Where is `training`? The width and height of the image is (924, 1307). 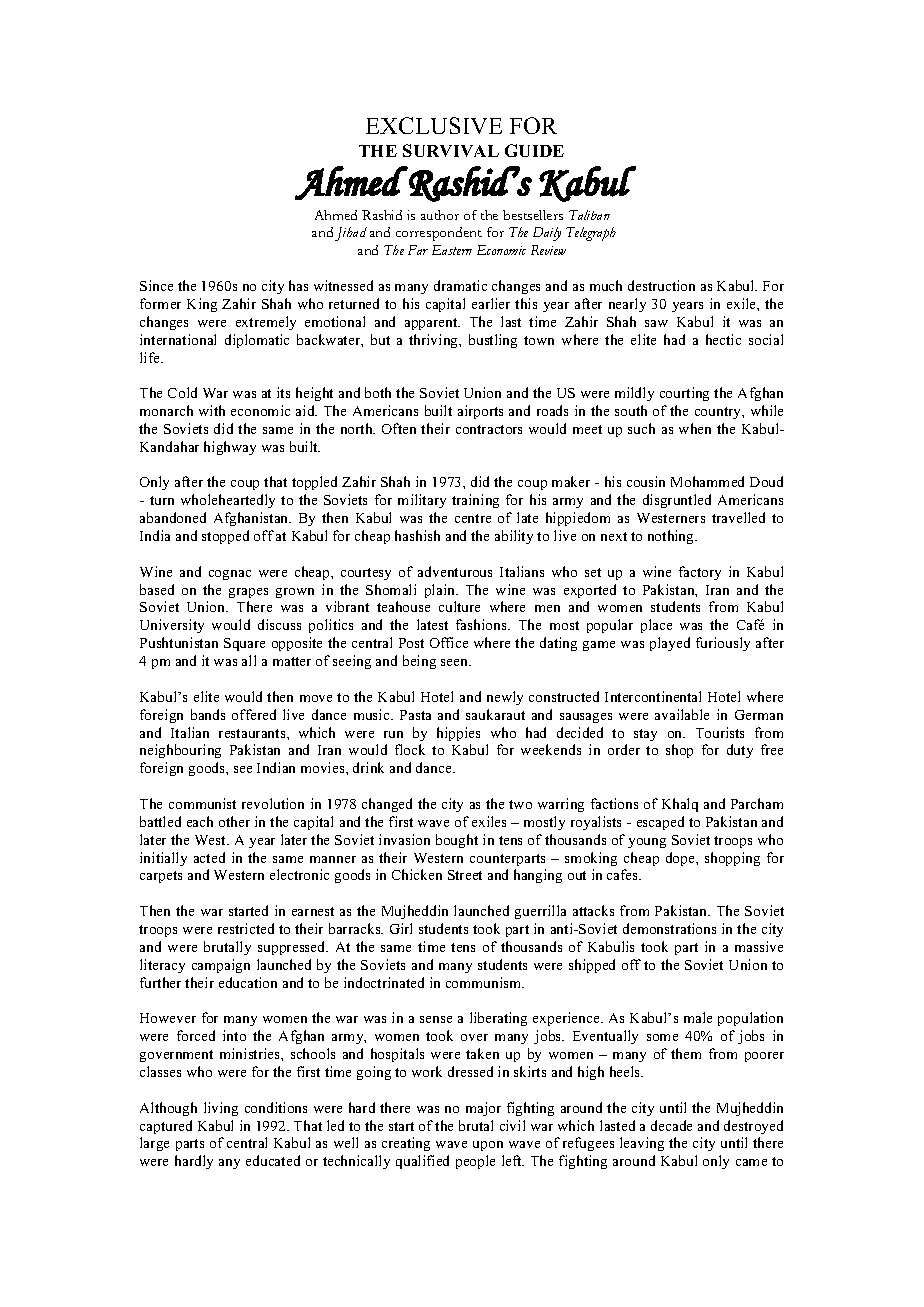
training is located at coordinates (475, 501).
